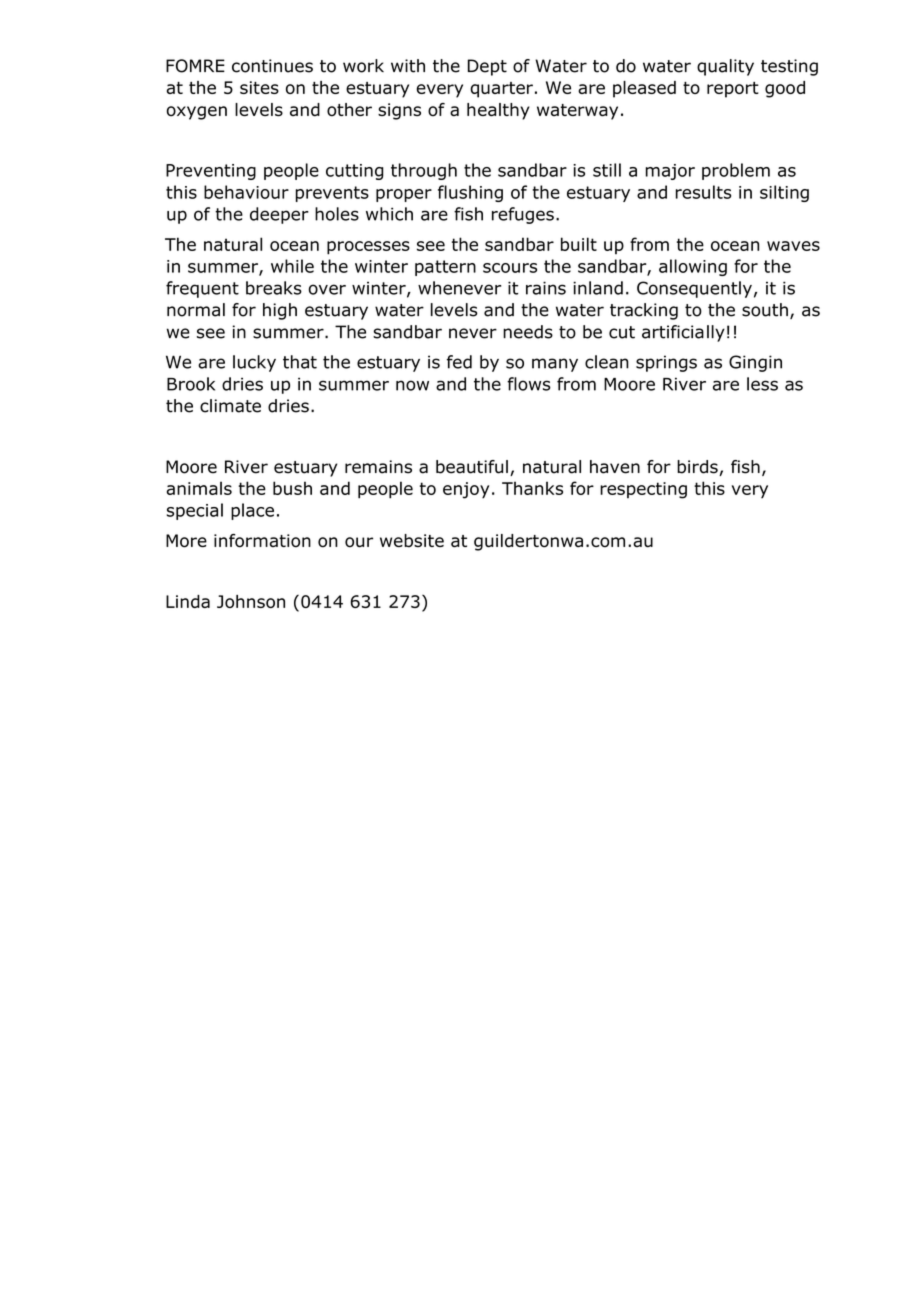 Image resolution: width=924 pixels, height=1308 pixels. I want to click on flows, so click(529, 384).
